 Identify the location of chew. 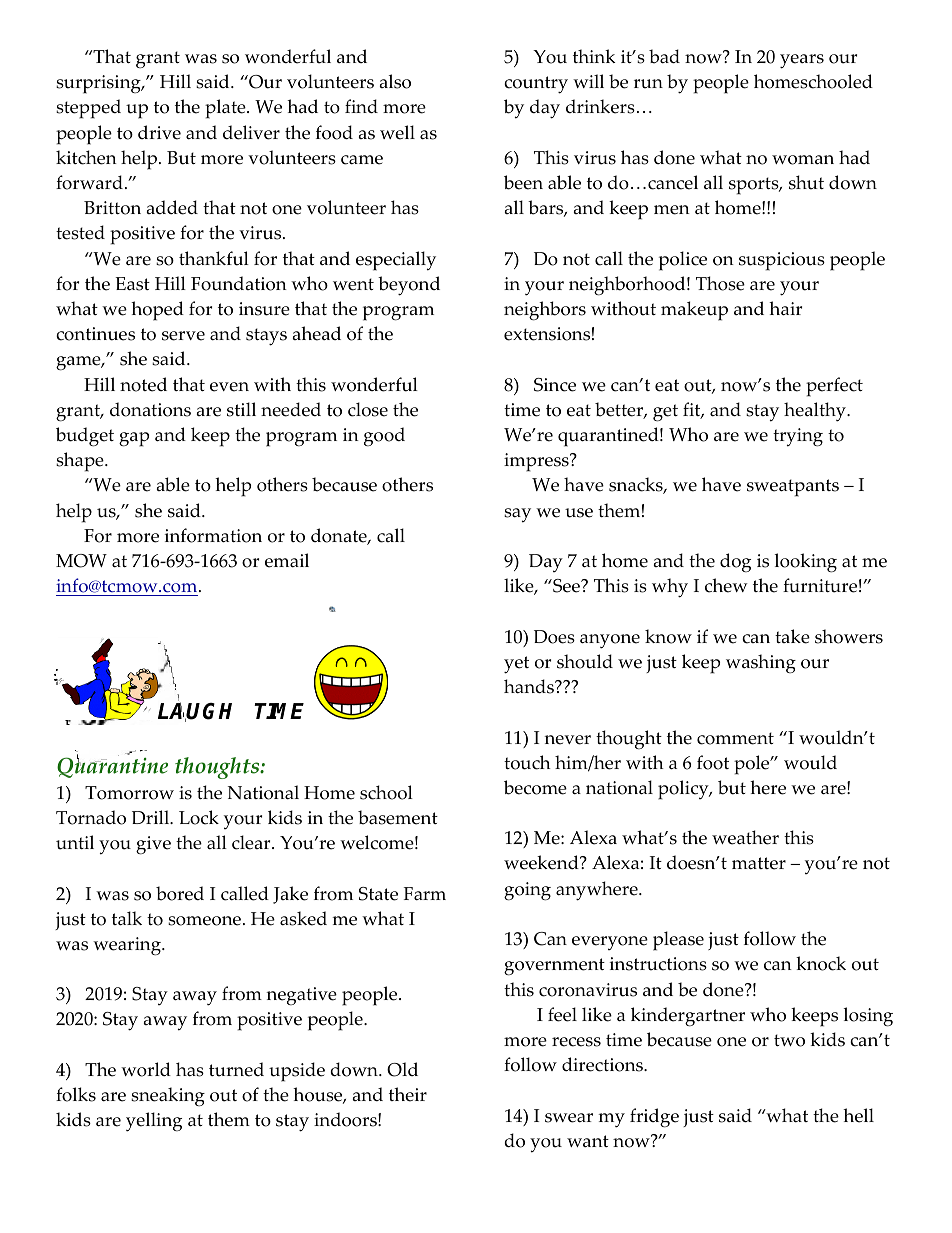
(726, 585).
